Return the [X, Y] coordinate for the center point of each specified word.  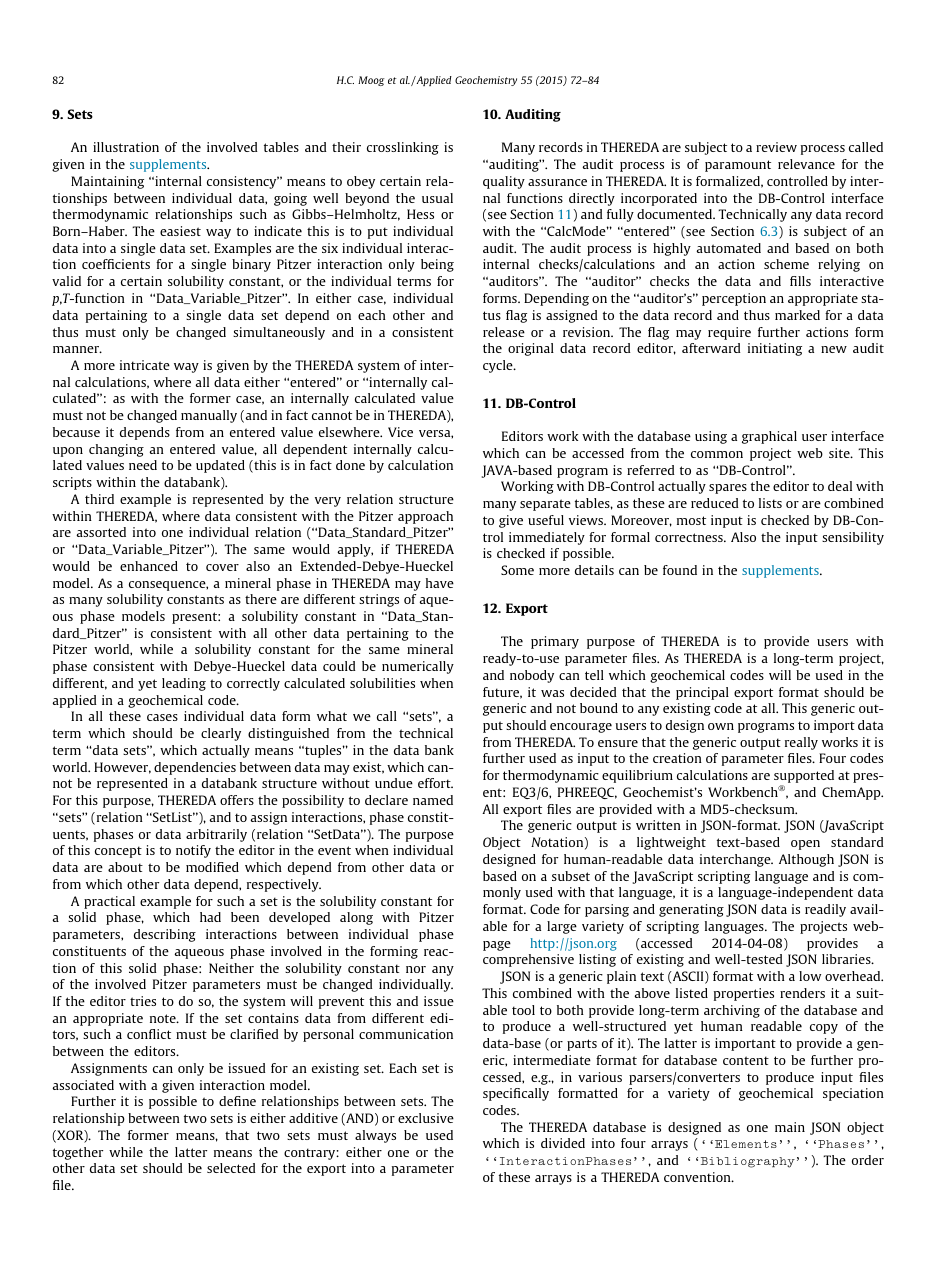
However [122, 768]
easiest [180, 231]
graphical [769, 437]
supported [804, 778]
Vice [400, 432]
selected [231, 1168]
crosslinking [403, 148]
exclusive [426, 1118]
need [143, 465]
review [776, 147]
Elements [746, 1144]
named [433, 800]
